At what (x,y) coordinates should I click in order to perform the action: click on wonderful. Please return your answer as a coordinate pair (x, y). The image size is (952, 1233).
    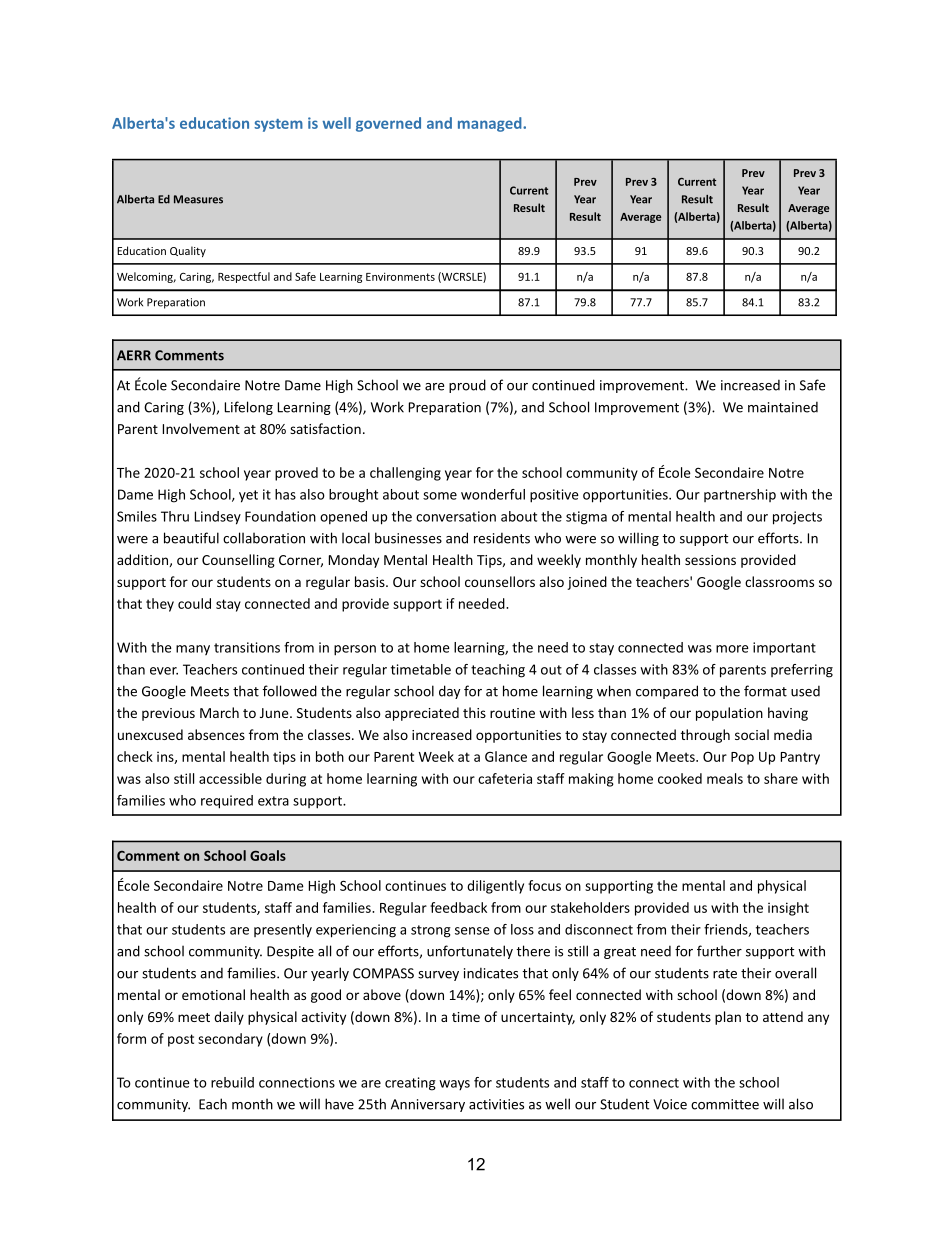
    Looking at the image, I should click on (493, 494).
